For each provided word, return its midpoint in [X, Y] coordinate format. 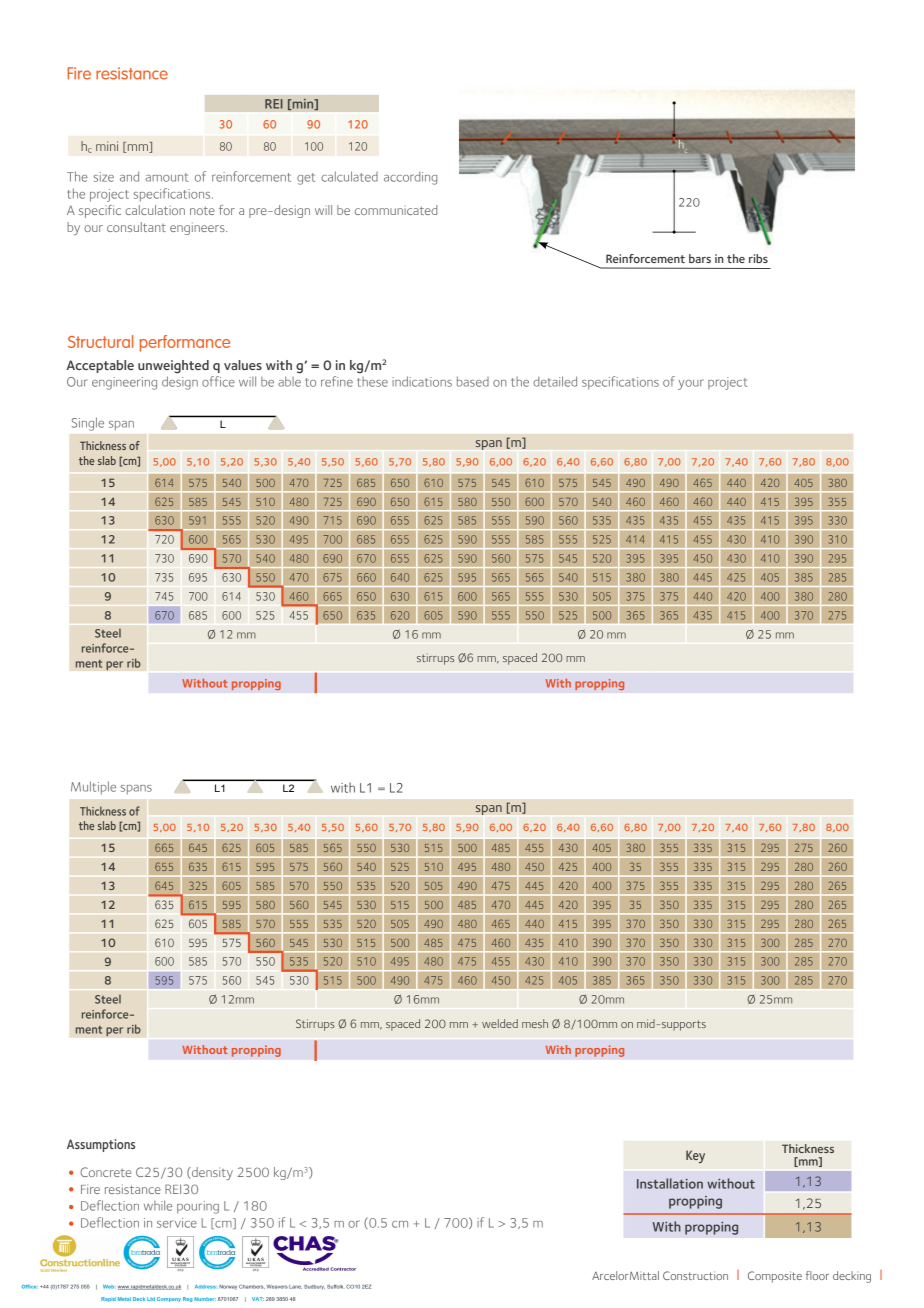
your [691, 384]
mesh [535, 1023]
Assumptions [101, 1145]
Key [695, 1156]
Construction [695, 1275]
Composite [775, 1277]
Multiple [93, 788]
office [218, 381]
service [177, 1223]
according [410, 178]
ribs [758, 258]
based [473, 381]
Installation [670, 1183]
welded [500, 1023]
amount [167, 177]
